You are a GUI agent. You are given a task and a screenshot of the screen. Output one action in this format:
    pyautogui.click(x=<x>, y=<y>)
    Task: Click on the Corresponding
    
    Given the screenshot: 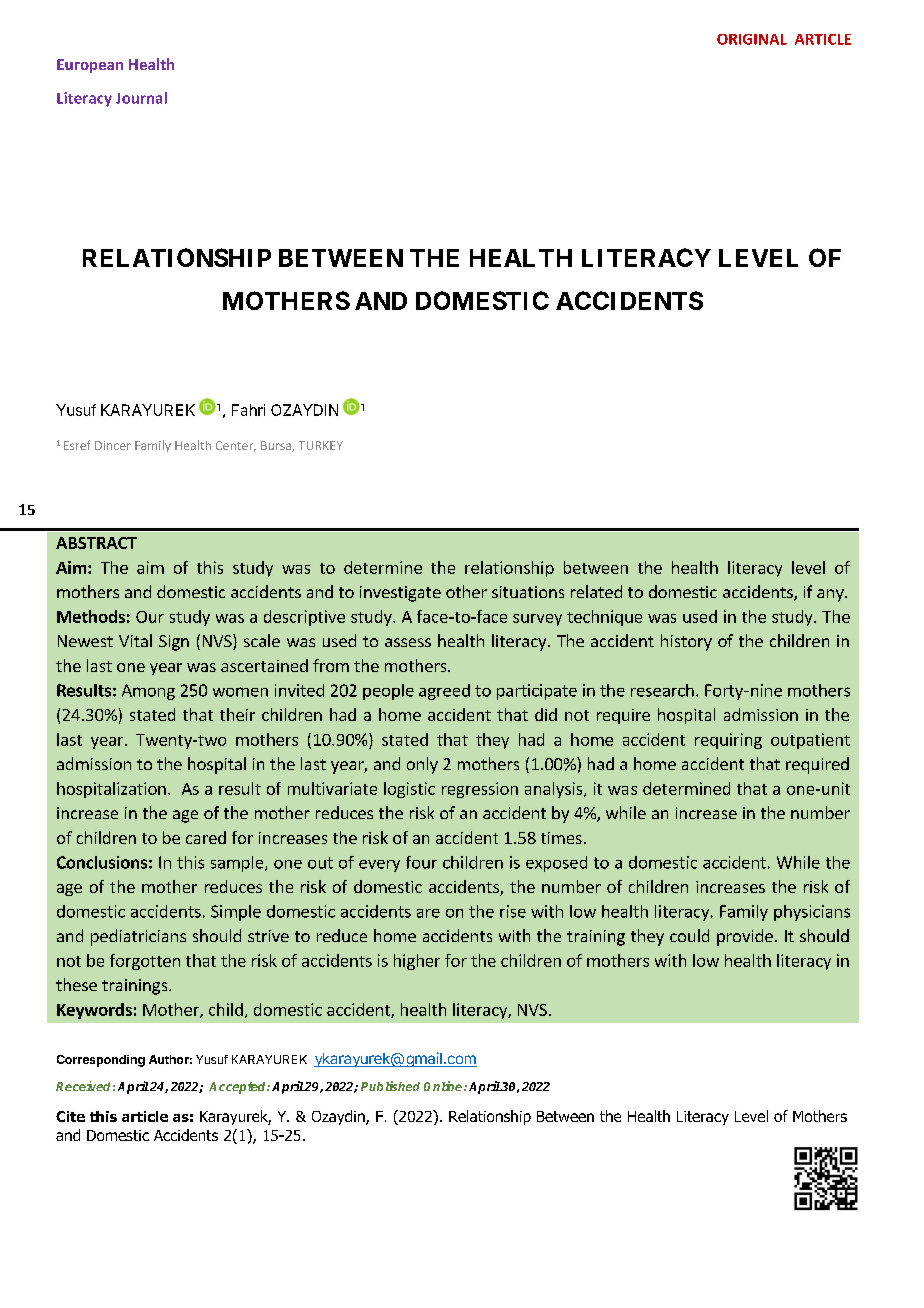 What is the action you would take?
    pyautogui.click(x=101, y=1061)
